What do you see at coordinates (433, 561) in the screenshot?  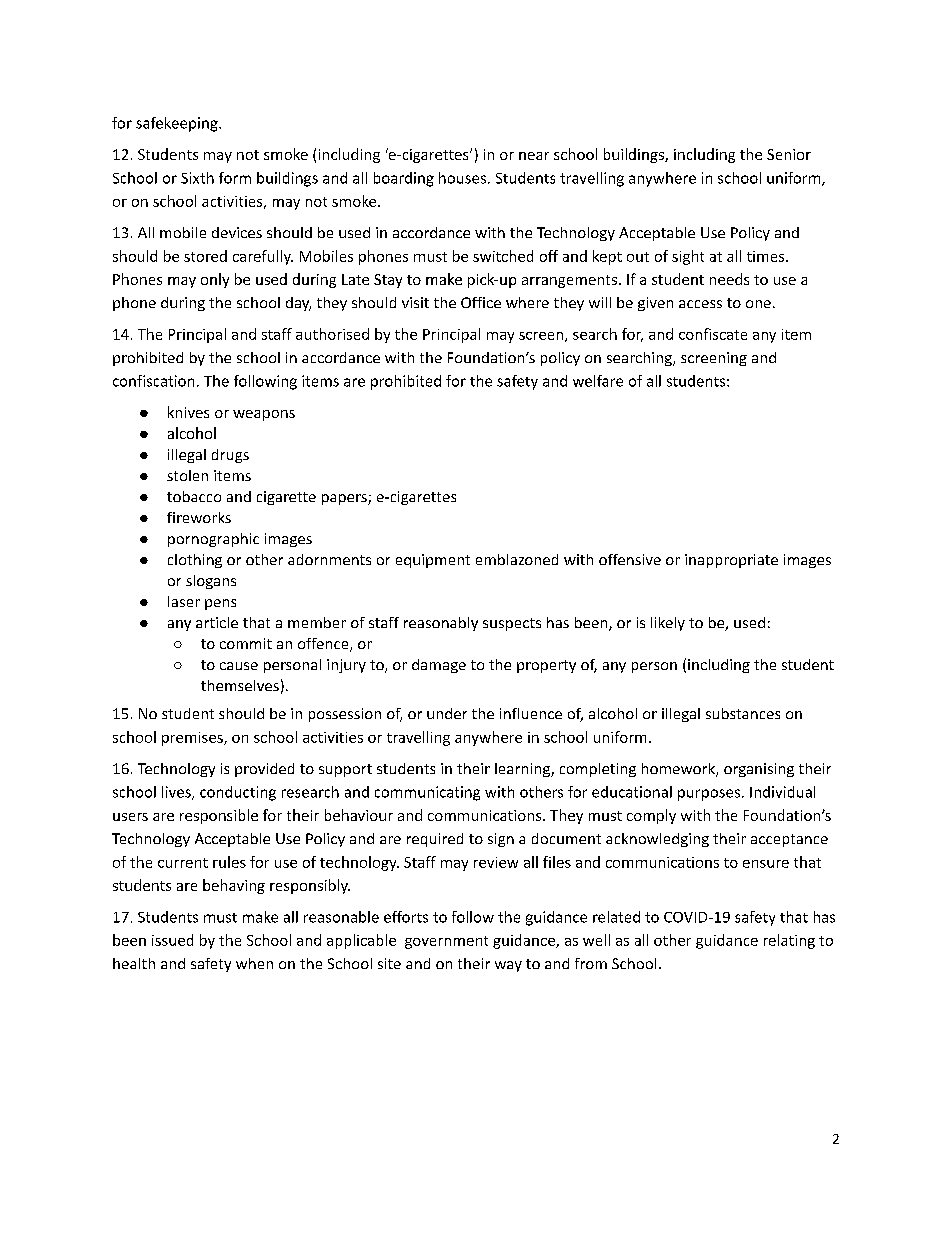 I see `equipment` at bounding box center [433, 561].
